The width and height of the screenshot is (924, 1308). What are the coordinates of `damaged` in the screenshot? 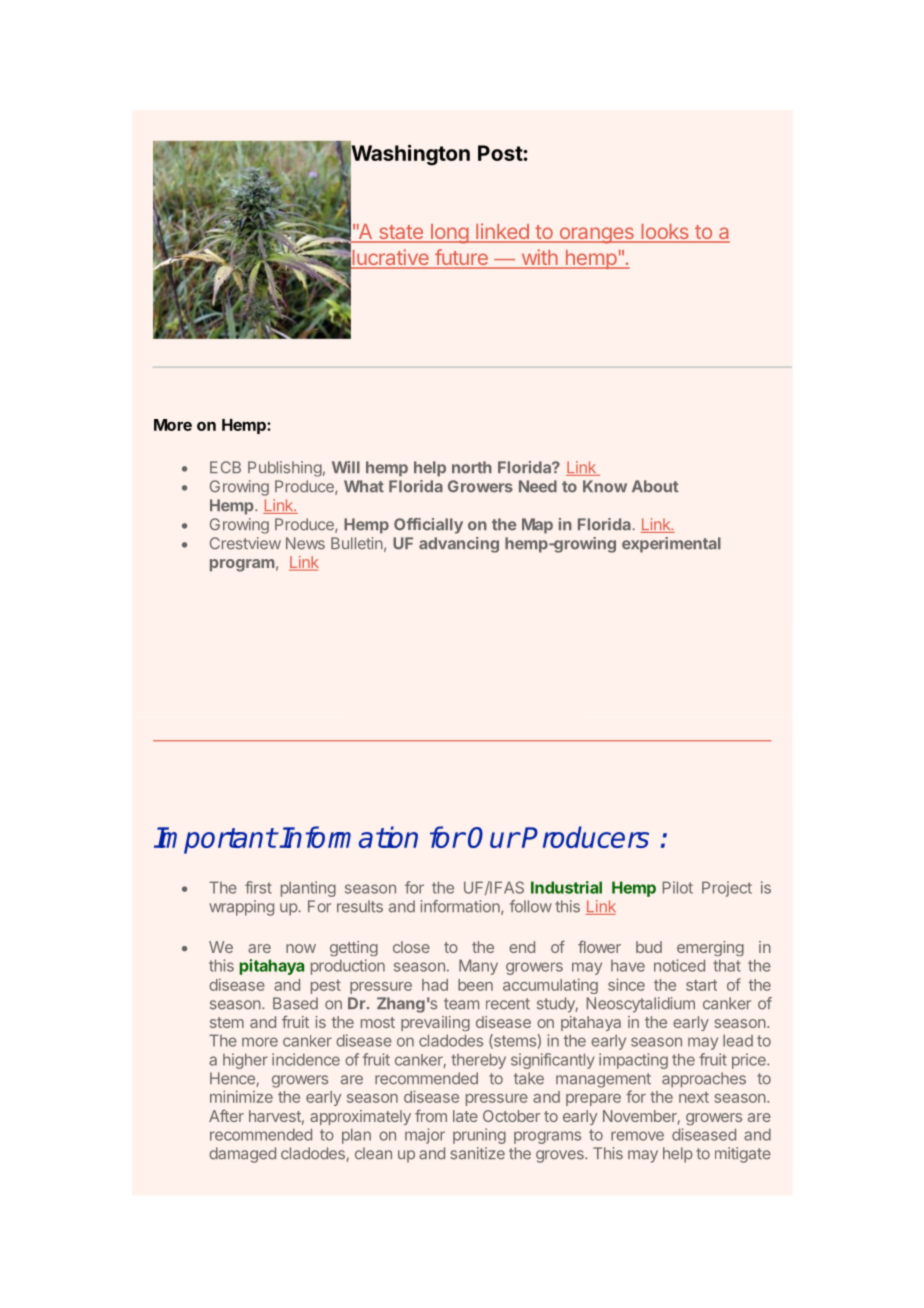 It's located at (242, 1155).
